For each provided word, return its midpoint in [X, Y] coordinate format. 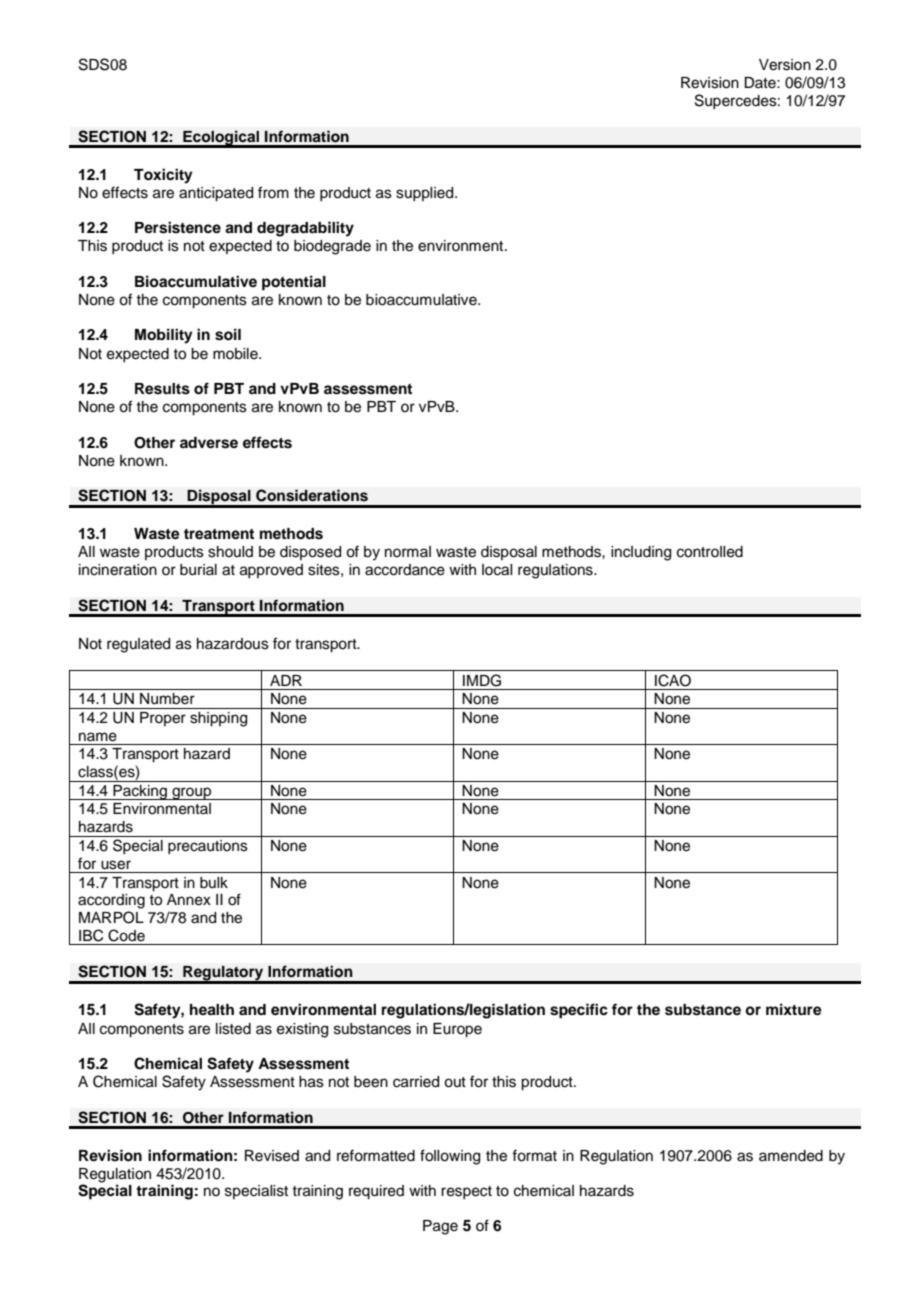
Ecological [221, 138]
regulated [138, 645]
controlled [710, 552]
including [641, 553]
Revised [272, 1156]
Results [162, 389]
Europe [457, 1030]
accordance [405, 570]
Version [785, 65]
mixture [794, 1009]
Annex [189, 900]
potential [294, 283]
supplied [426, 194]
